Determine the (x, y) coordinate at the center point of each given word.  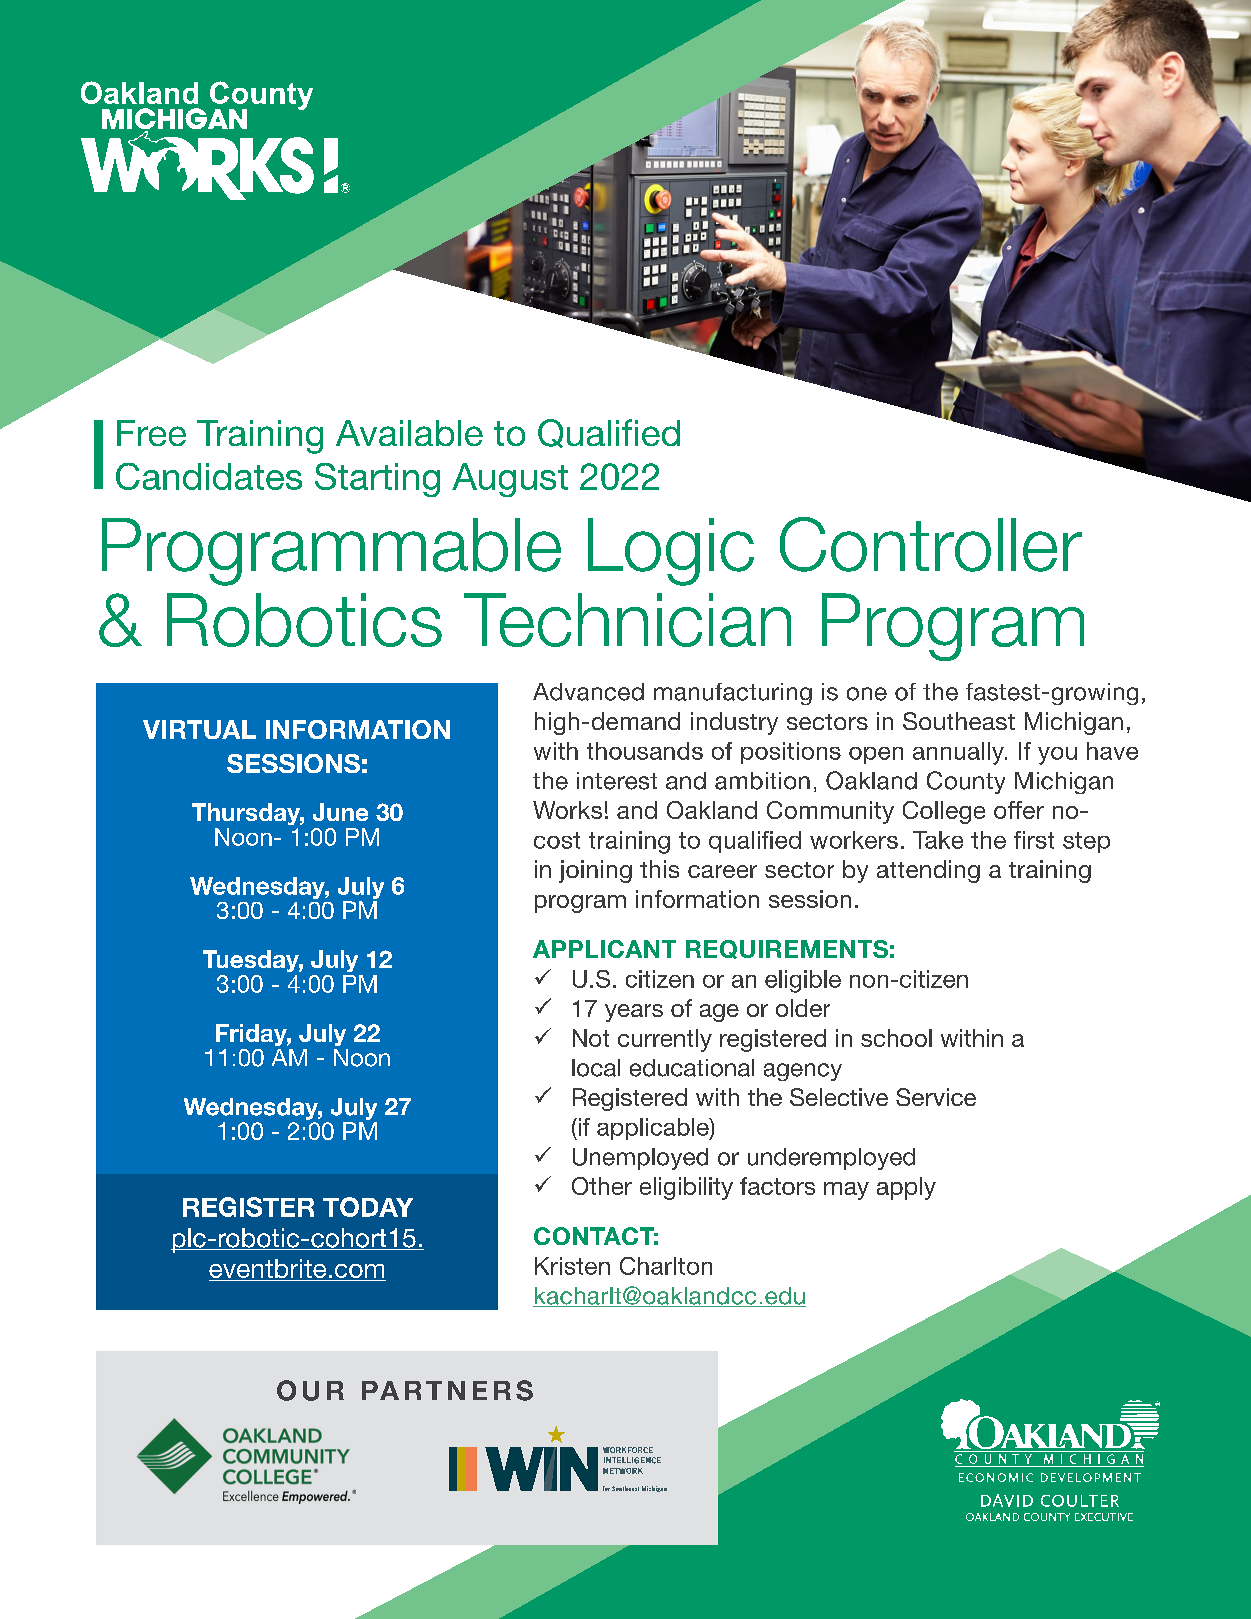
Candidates (209, 476)
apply (906, 1188)
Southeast (959, 721)
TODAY (368, 1207)
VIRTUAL (199, 729)
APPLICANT (604, 949)
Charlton (666, 1266)
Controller (931, 544)
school (896, 1038)
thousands (645, 751)
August (510, 480)
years (634, 1013)
